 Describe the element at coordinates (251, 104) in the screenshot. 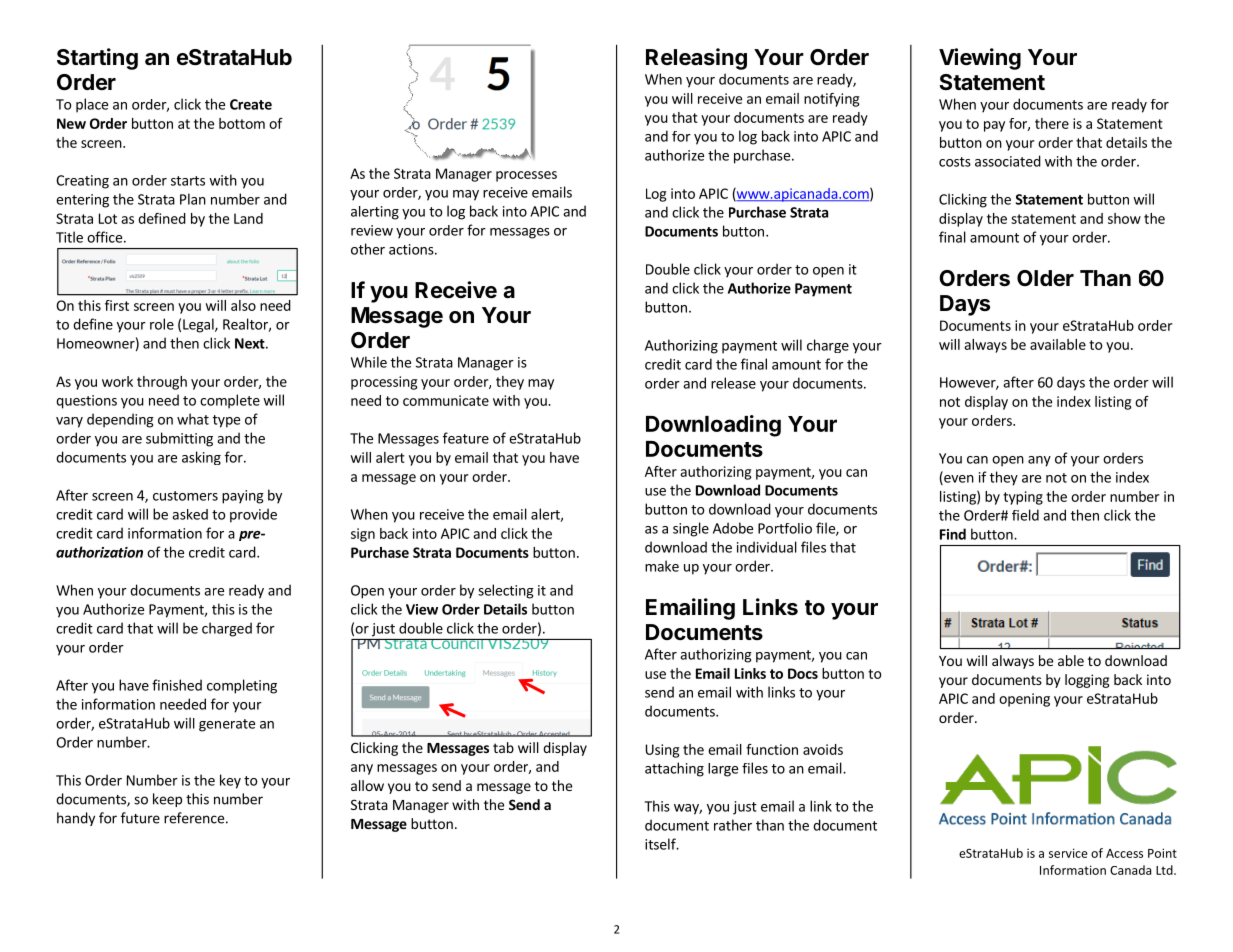

I see `Create` at that location.
